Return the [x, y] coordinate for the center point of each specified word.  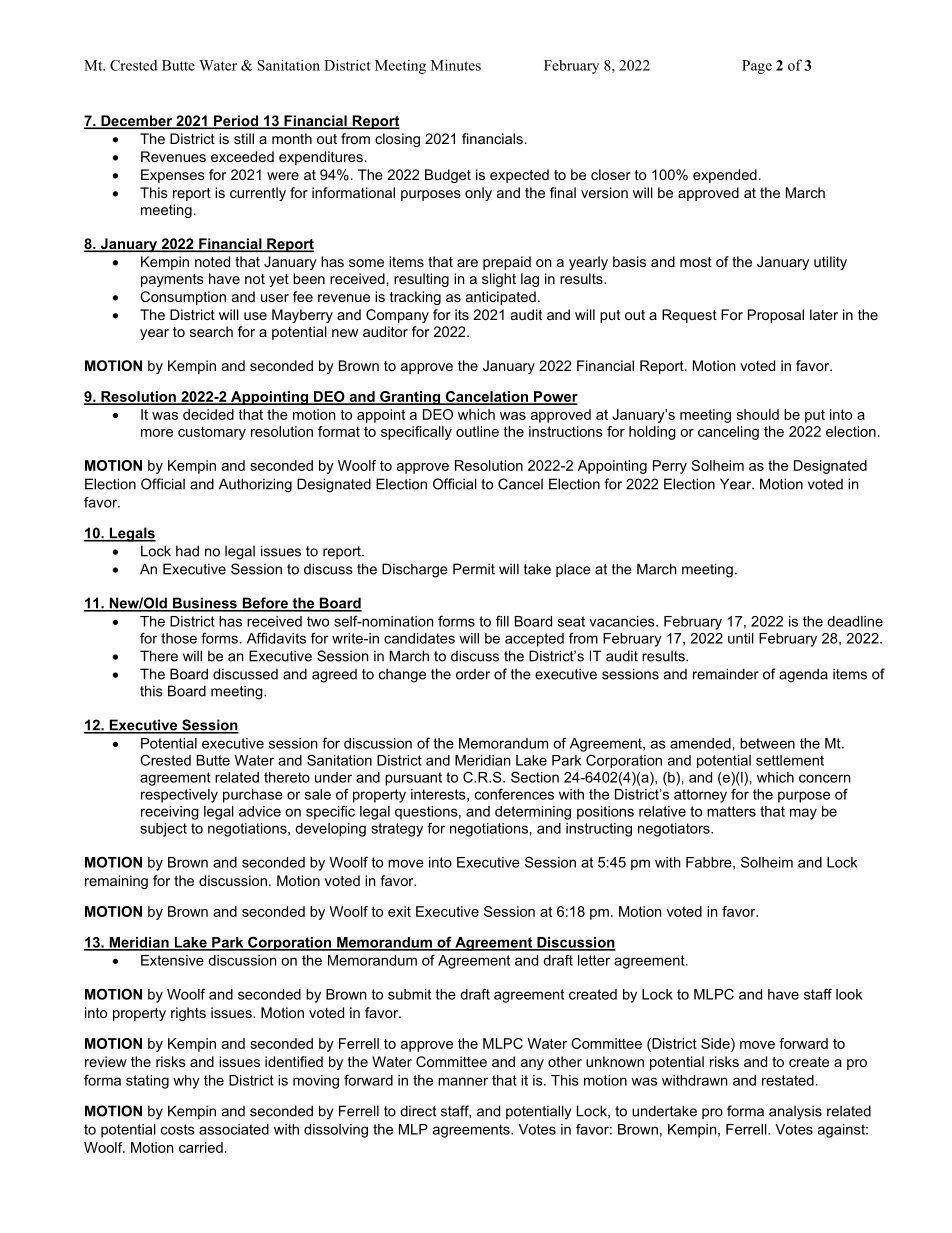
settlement [790, 760]
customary [212, 433]
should [758, 414]
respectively [179, 796]
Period [236, 122]
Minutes [456, 65]
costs [178, 1129]
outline [477, 431]
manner [463, 1081]
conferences [514, 794]
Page [757, 67]
